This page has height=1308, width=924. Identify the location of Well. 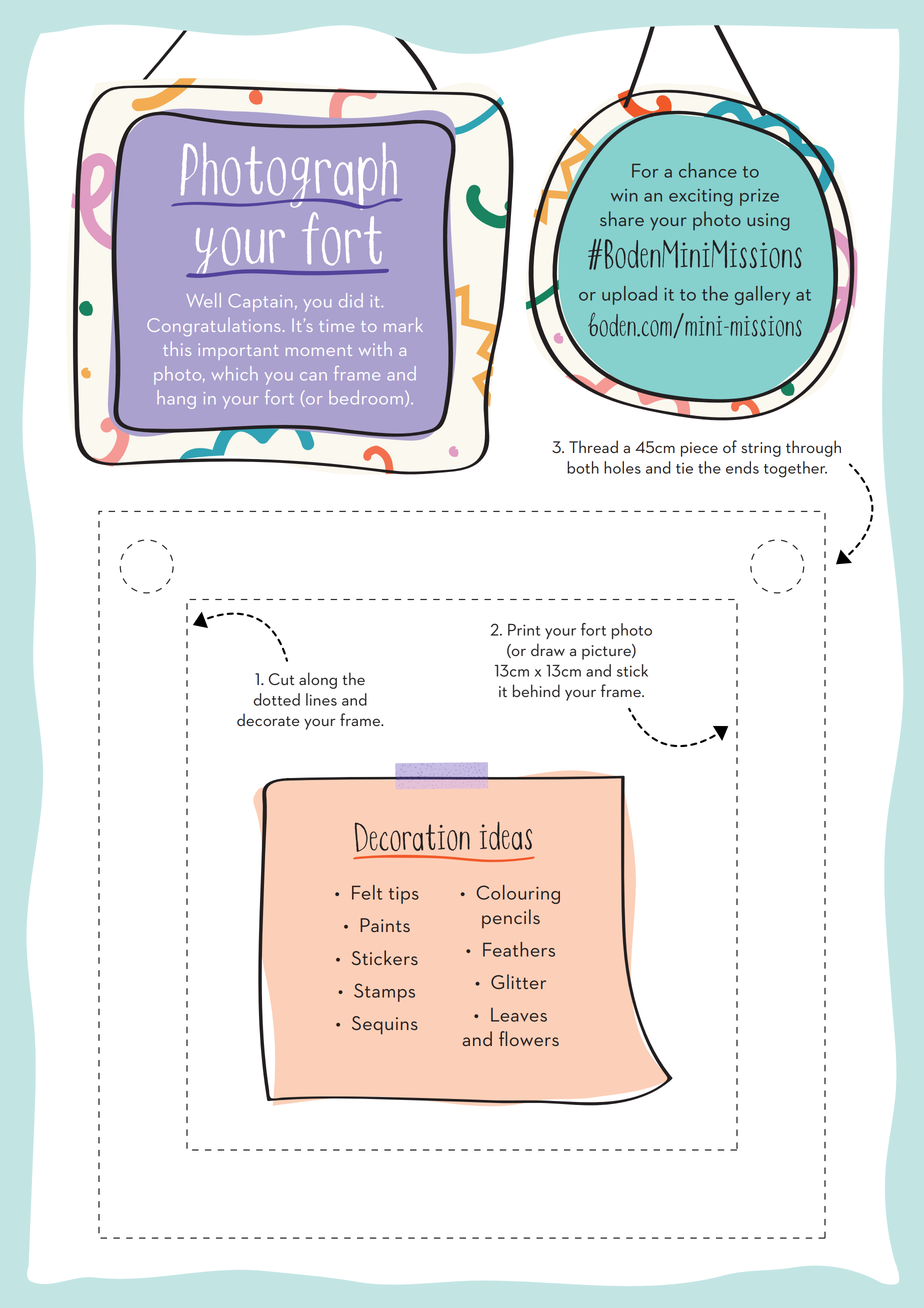
(204, 300).
